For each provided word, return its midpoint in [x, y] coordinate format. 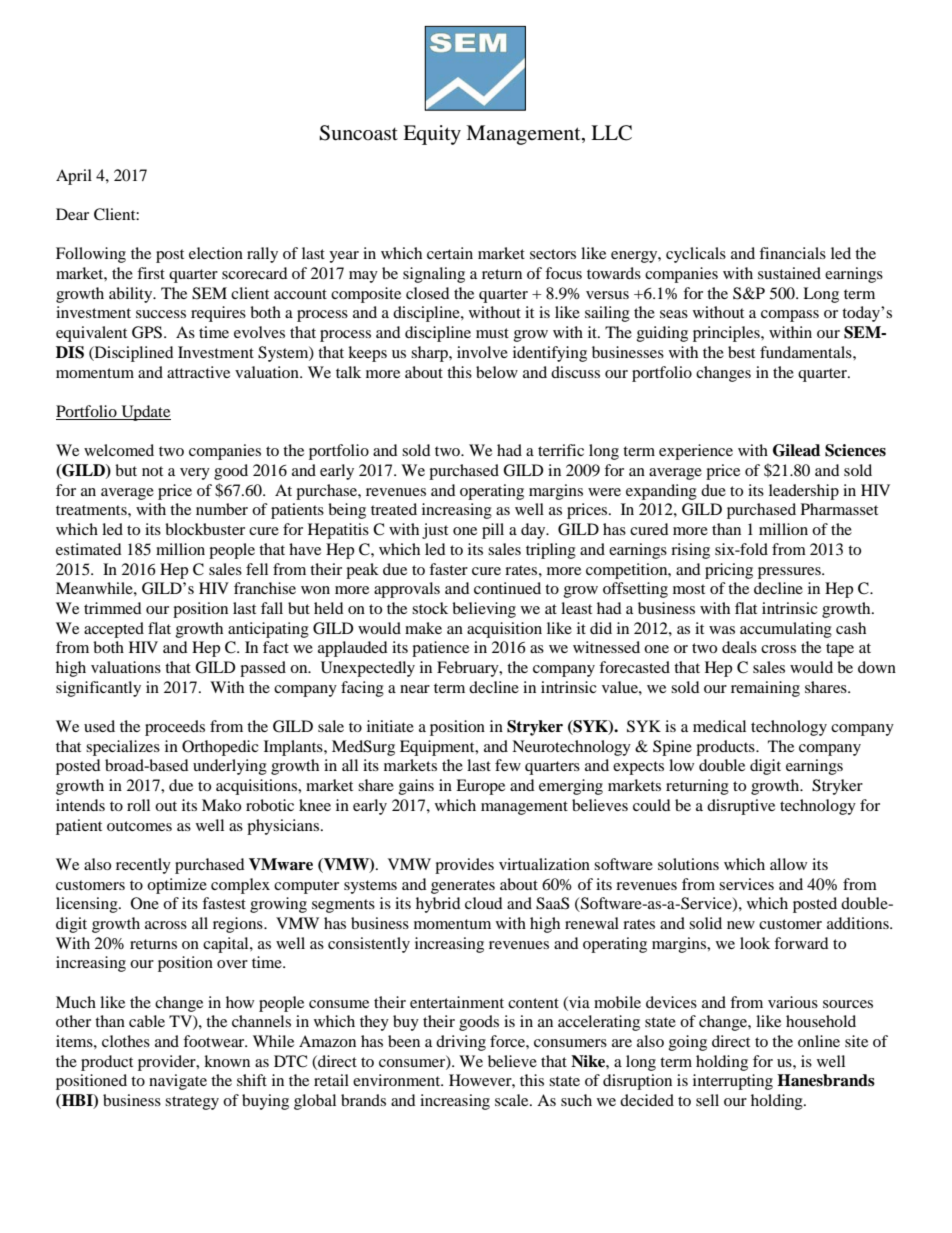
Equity [432, 135]
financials [792, 253]
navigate [178, 1082]
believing [484, 610]
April [74, 177]
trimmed [113, 608]
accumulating [786, 630]
